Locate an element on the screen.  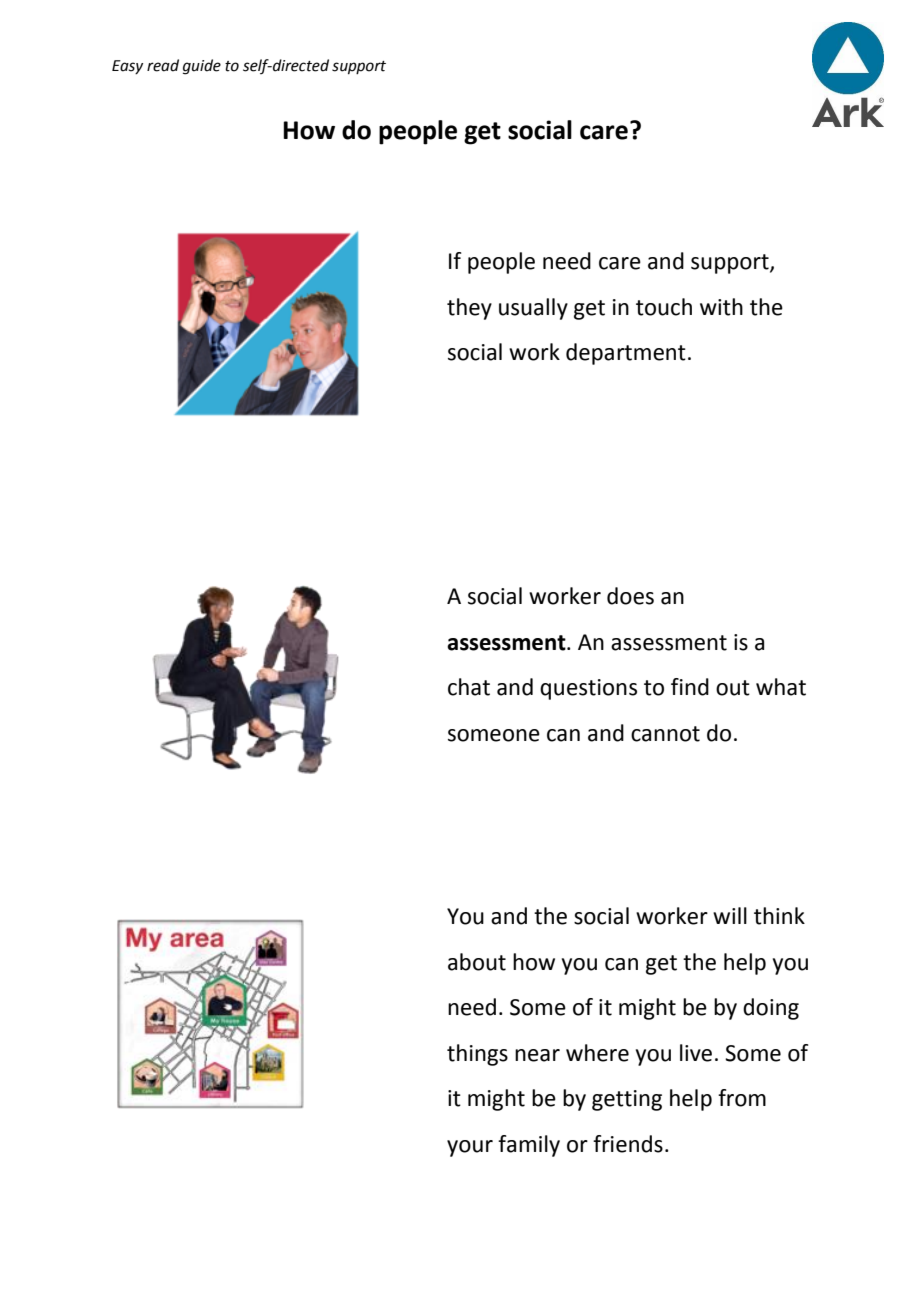
guide is located at coordinates (202, 67).
